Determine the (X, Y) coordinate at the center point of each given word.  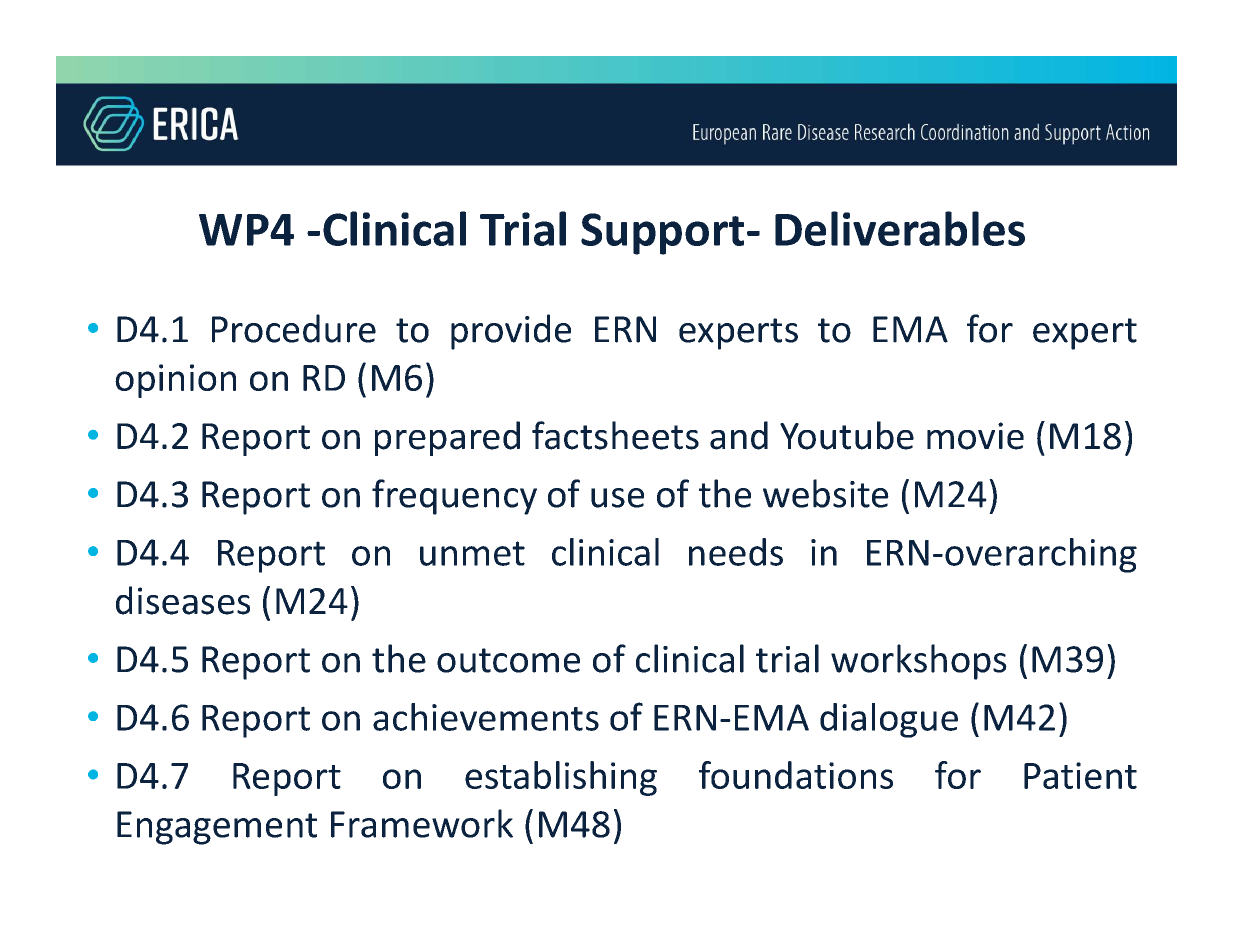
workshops (919, 662)
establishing (561, 778)
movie (975, 436)
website (826, 493)
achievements (486, 717)
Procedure (294, 328)
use (617, 498)
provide (511, 332)
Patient (1080, 775)
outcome (508, 660)
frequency (454, 497)
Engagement (217, 828)
